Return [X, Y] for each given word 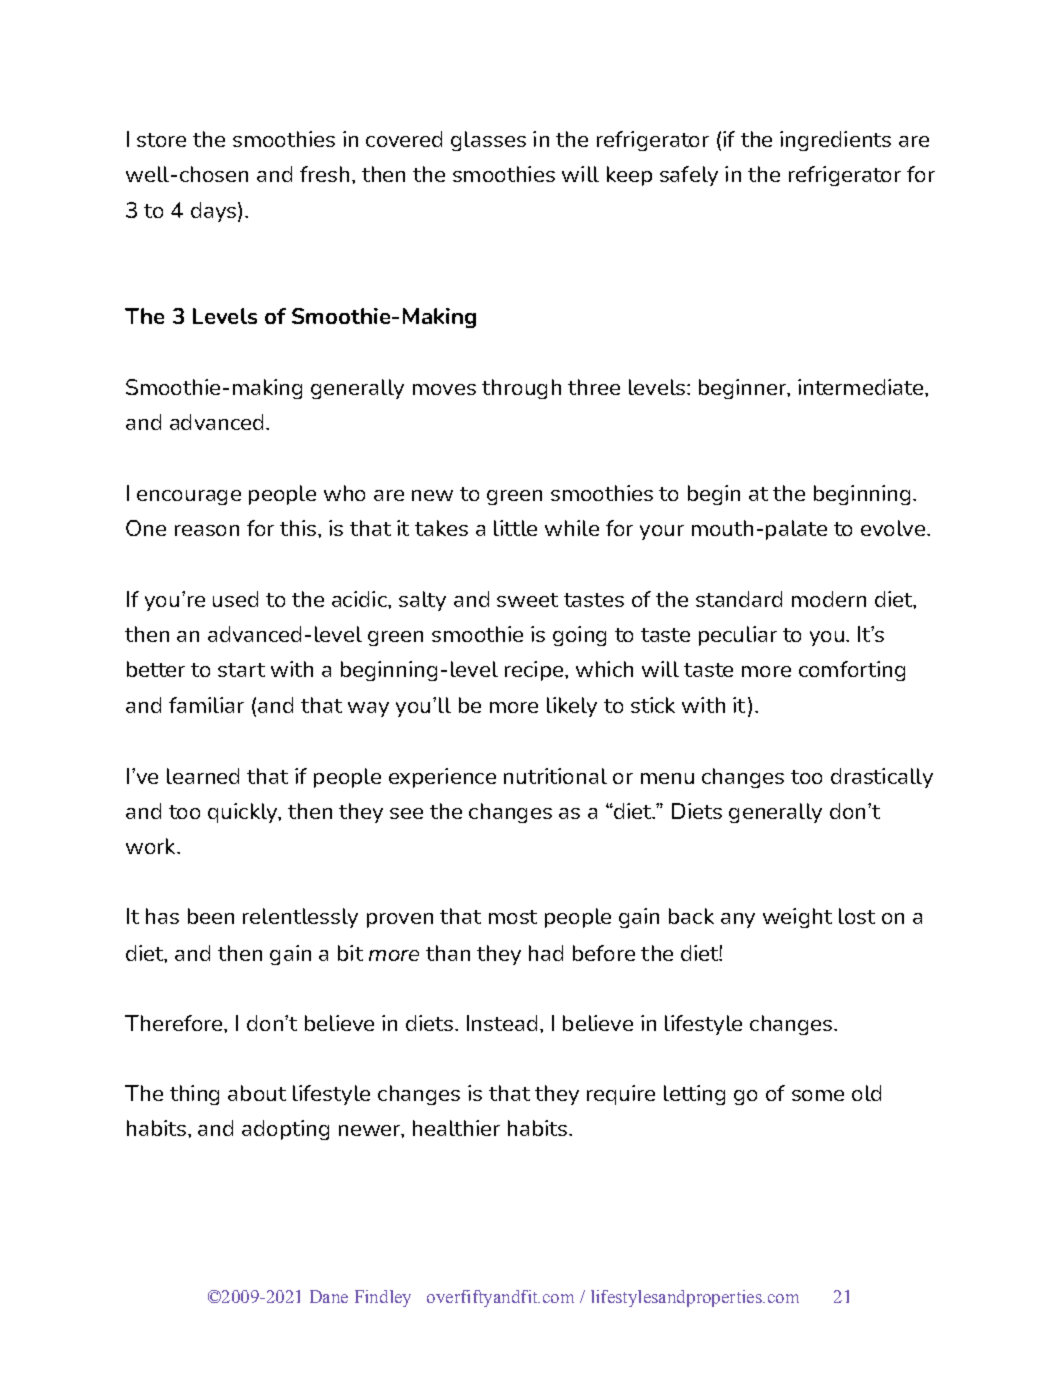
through [521, 389]
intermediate [860, 387]
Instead [502, 1023]
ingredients [835, 141]
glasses [488, 141]
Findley [383, 1298]
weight [797, 918]
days [213, 212]
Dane [329, 1296]
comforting [852, 671]
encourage [189, 497]
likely [572, 707]
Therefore [175, 1023]
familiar [206, 705]
